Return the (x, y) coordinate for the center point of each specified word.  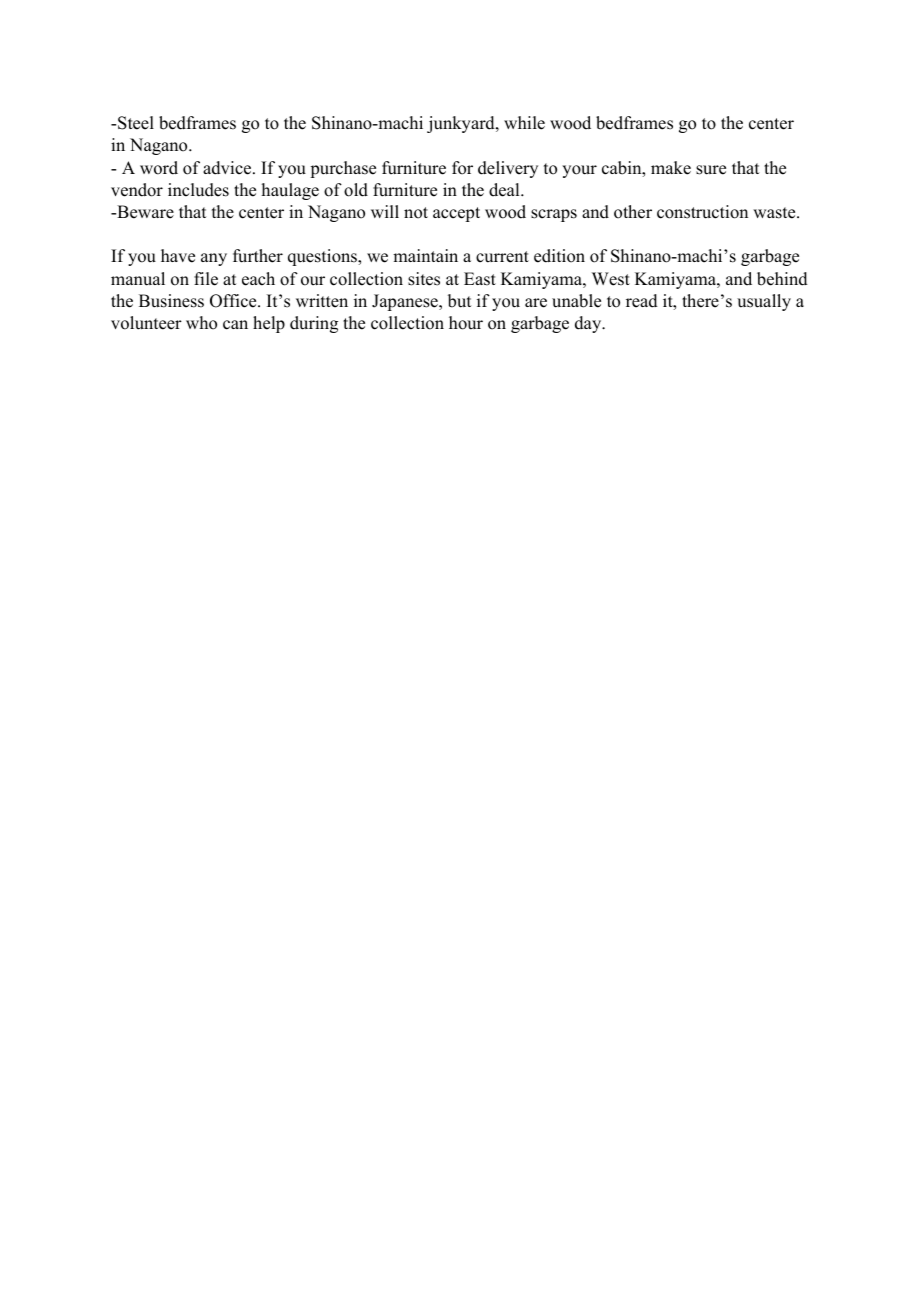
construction (702, 212)
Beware (144, 212)
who (201, 323)
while (524, 123)
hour (466, 323)
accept (456, 214)
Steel (136, 123)
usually (764, 302)
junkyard (462, 124)
